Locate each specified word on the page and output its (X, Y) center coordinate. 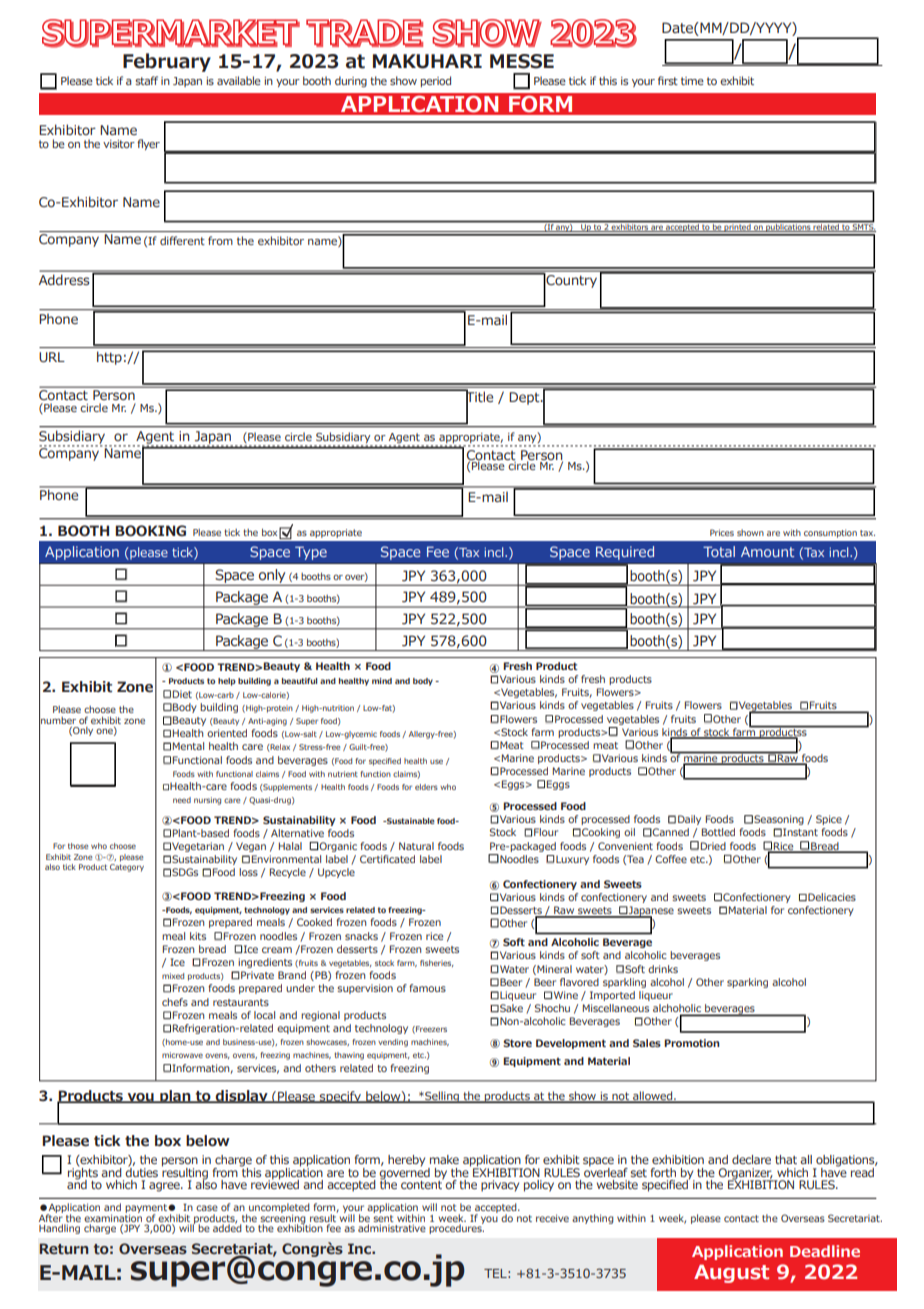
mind (382, 681)
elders (426, 787)
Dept (525, 398)
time (692, 81)
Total (719, 551)
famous (427, 988)
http (109, 358)
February (167, 62)
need (182, 800)
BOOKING (150, 531)
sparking (747, 983)
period (436, 81)
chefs (175, 1002)
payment (147, 1209)
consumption (830, 533)
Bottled (718, 832)
